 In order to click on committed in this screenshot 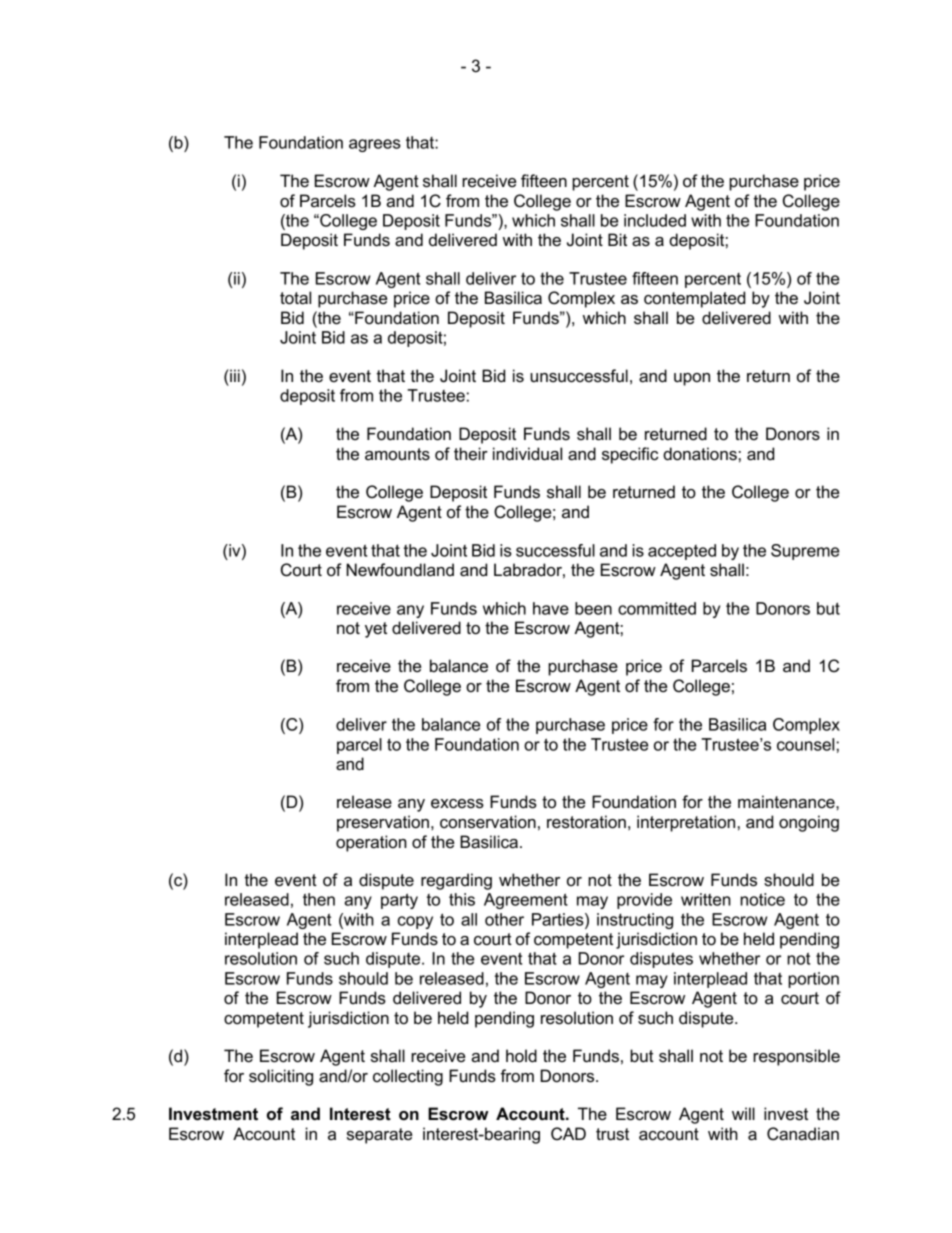, I will do `click(657, 608)`.
